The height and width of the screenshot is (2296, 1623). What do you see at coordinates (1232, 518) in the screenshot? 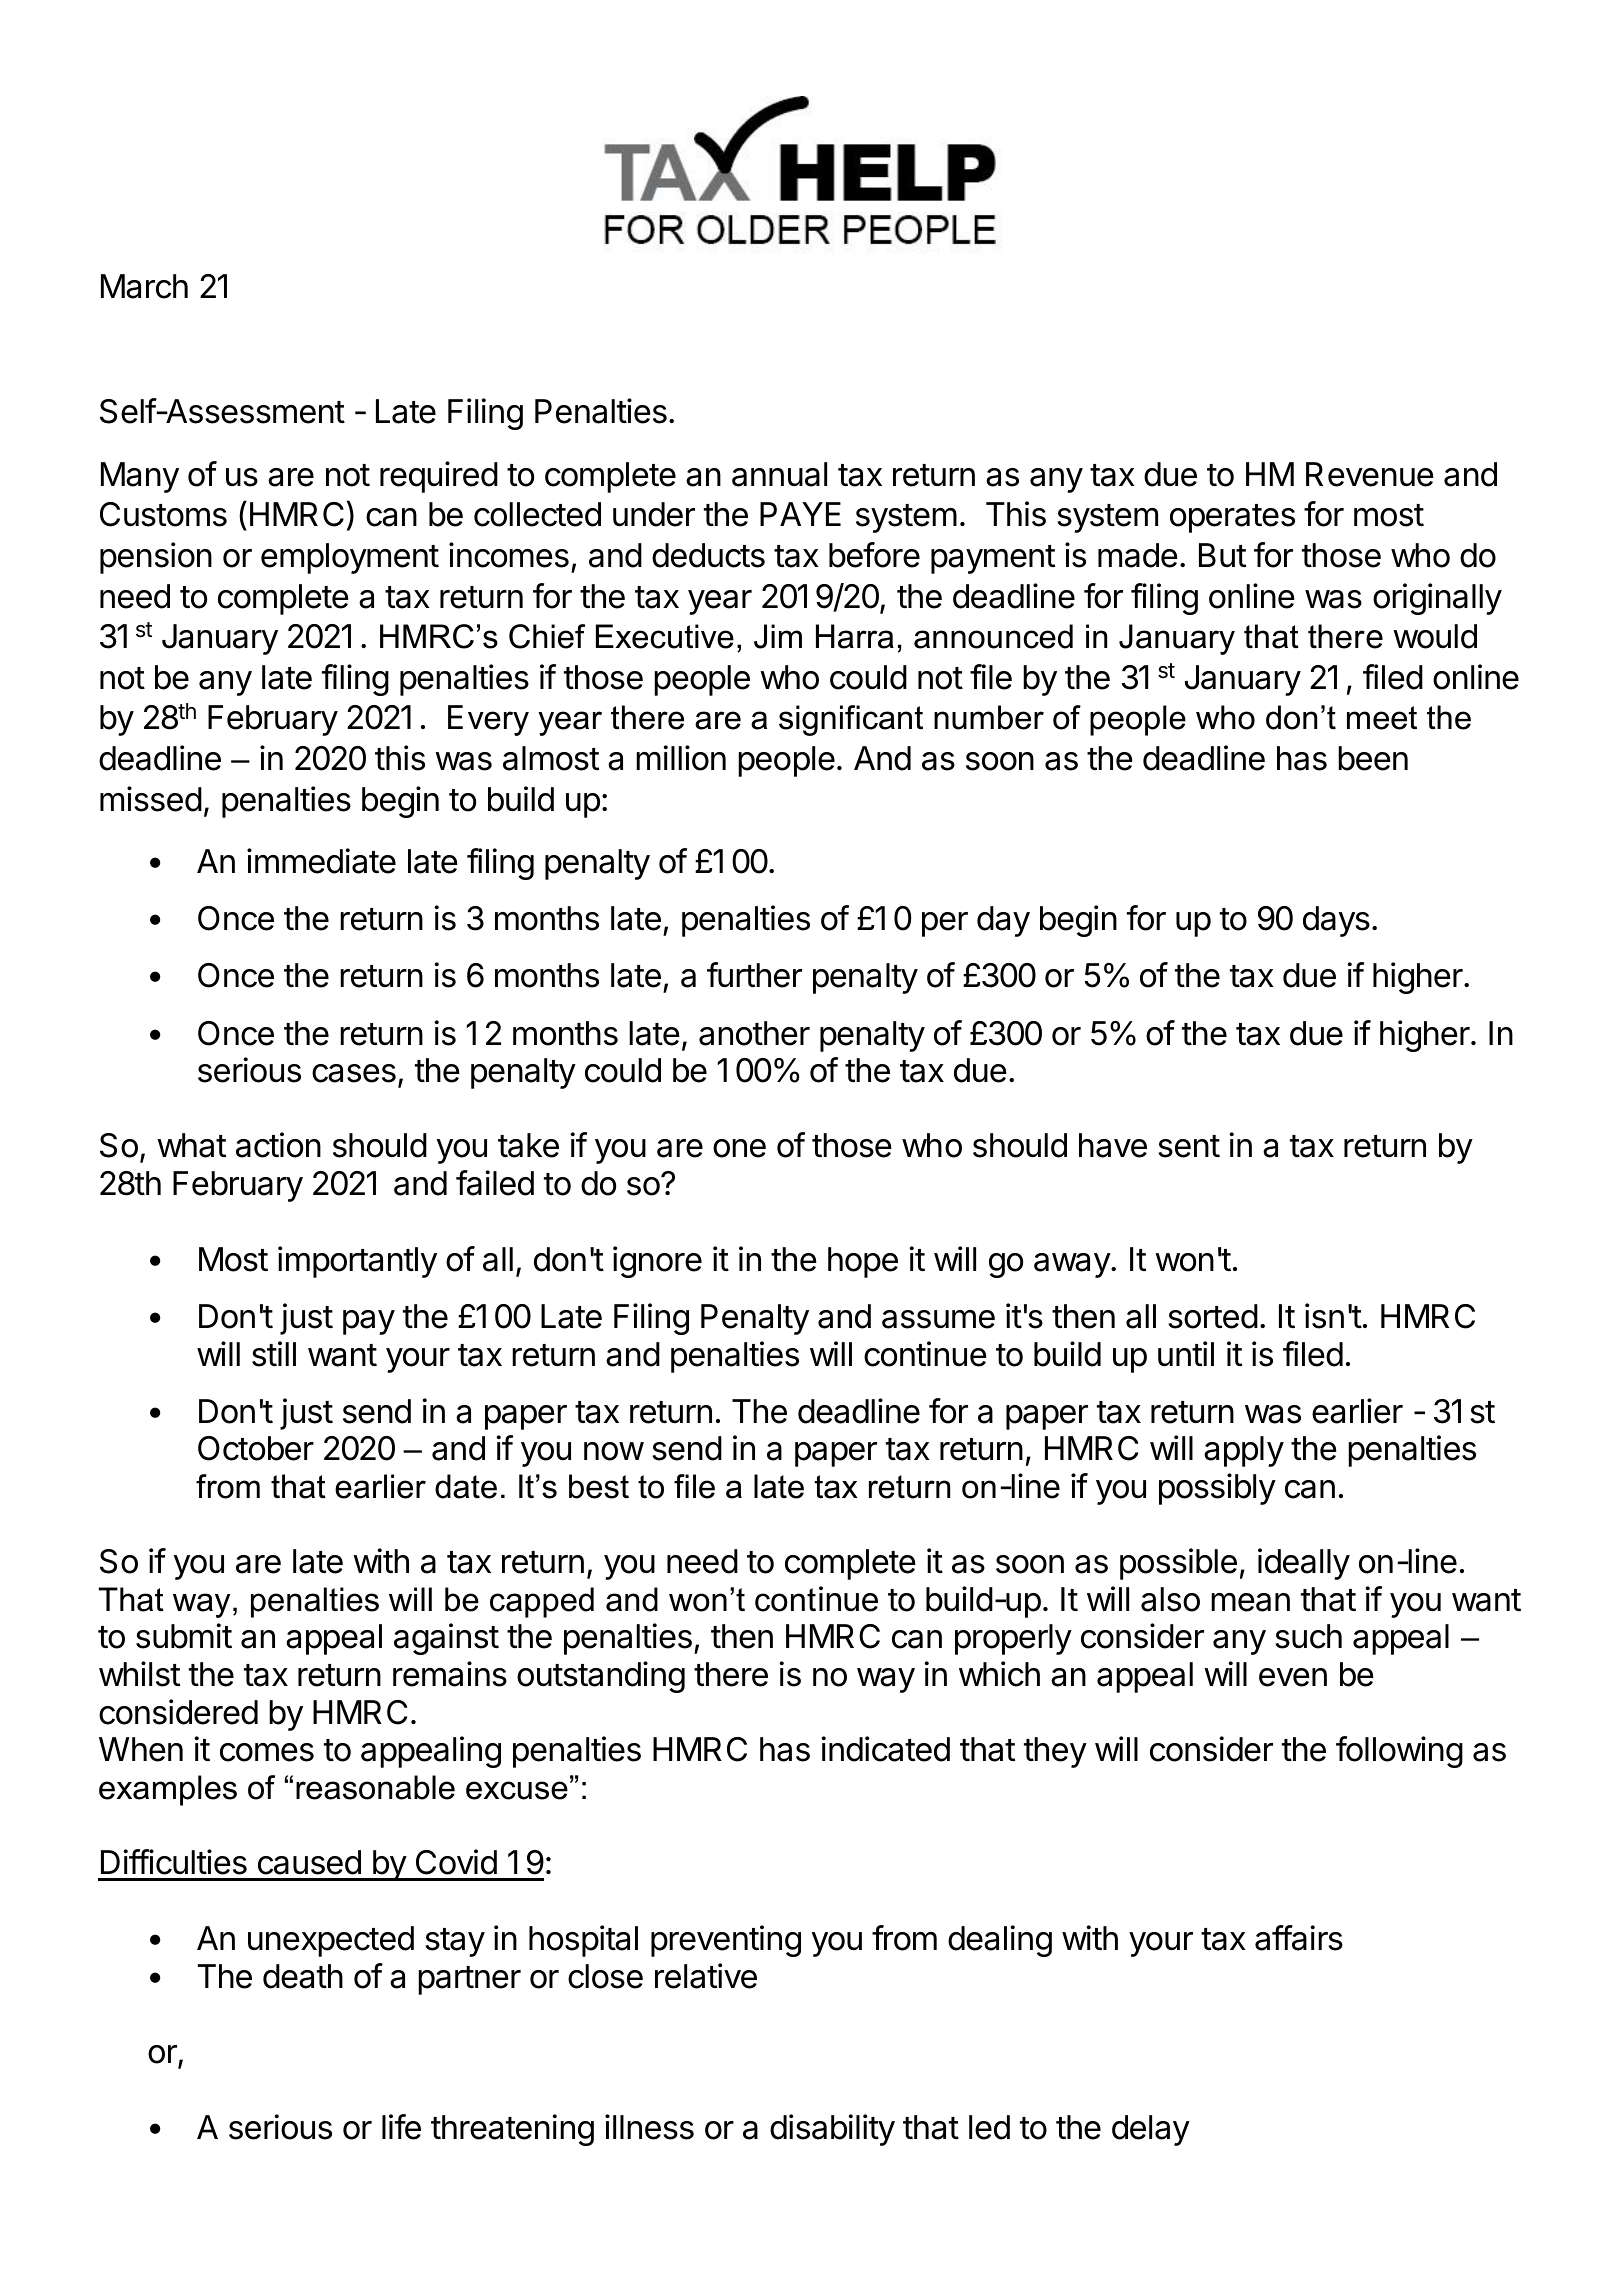
I see `operates` at bounding box center [1232, 518].
